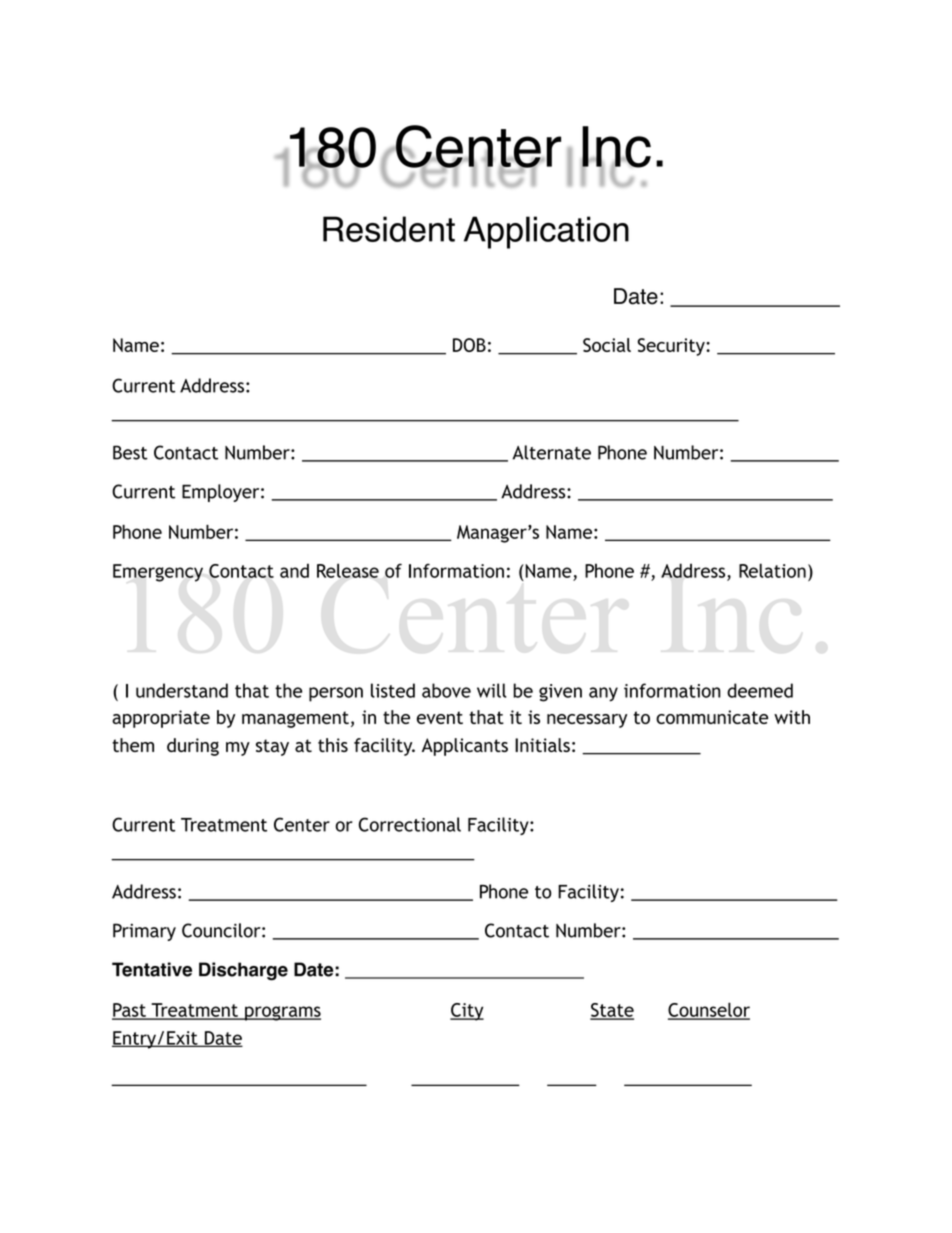 Image resolution: width=952 pixels, height=1233 pixels. What do you see at coordinates (389, 229) in the screenshot?
I see `Resident` at bounding box center [389, 229].
